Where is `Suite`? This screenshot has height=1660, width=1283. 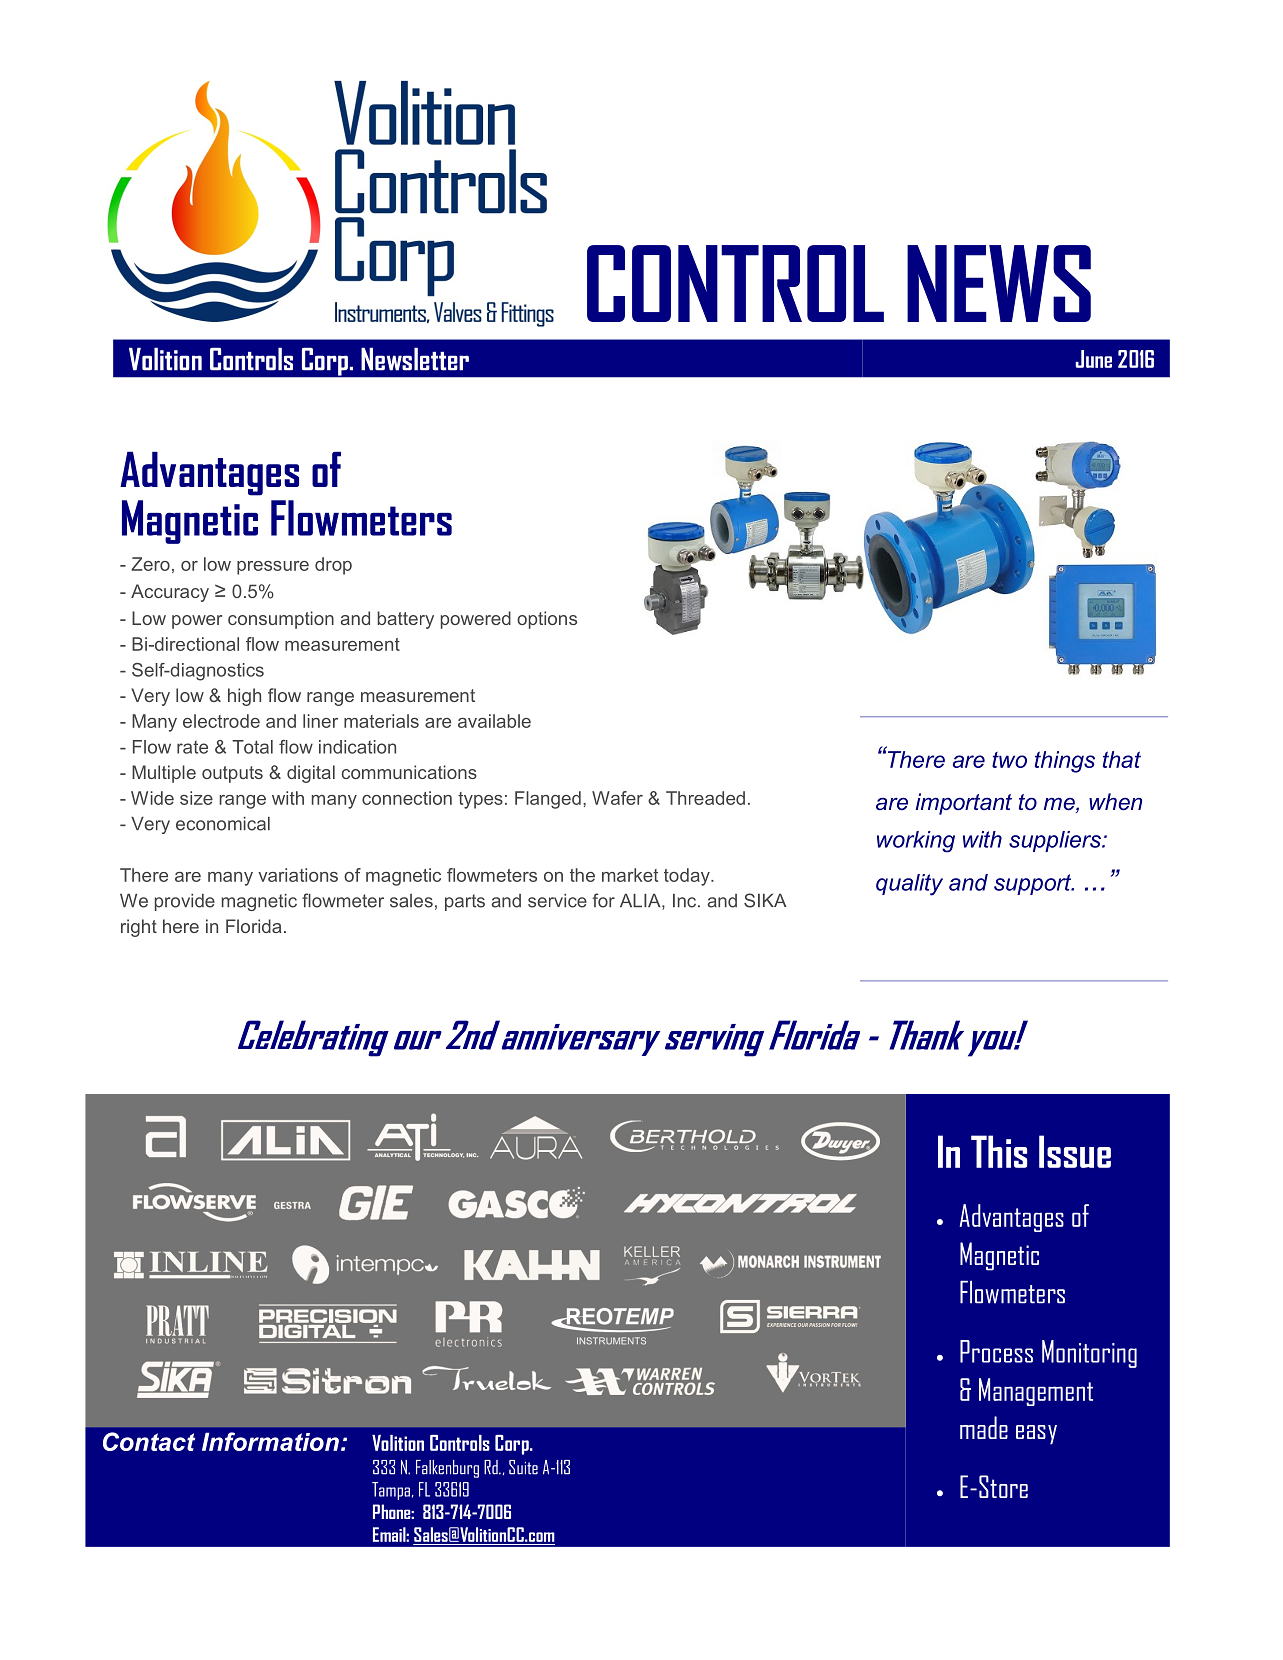
Suite is located at coordinates (523, 1467).
